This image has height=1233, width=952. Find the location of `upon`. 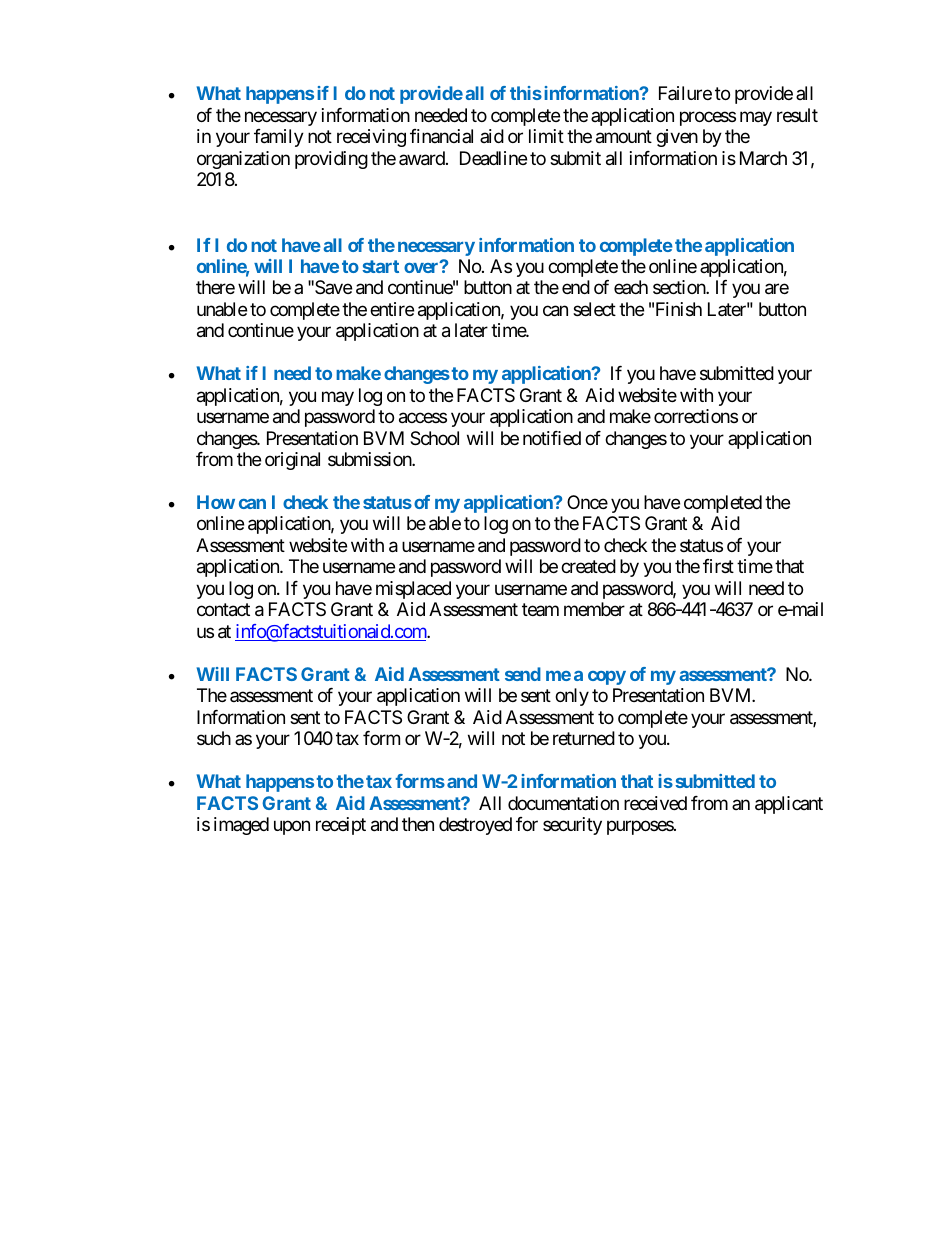

upon is located at coordinates (292, 827).
